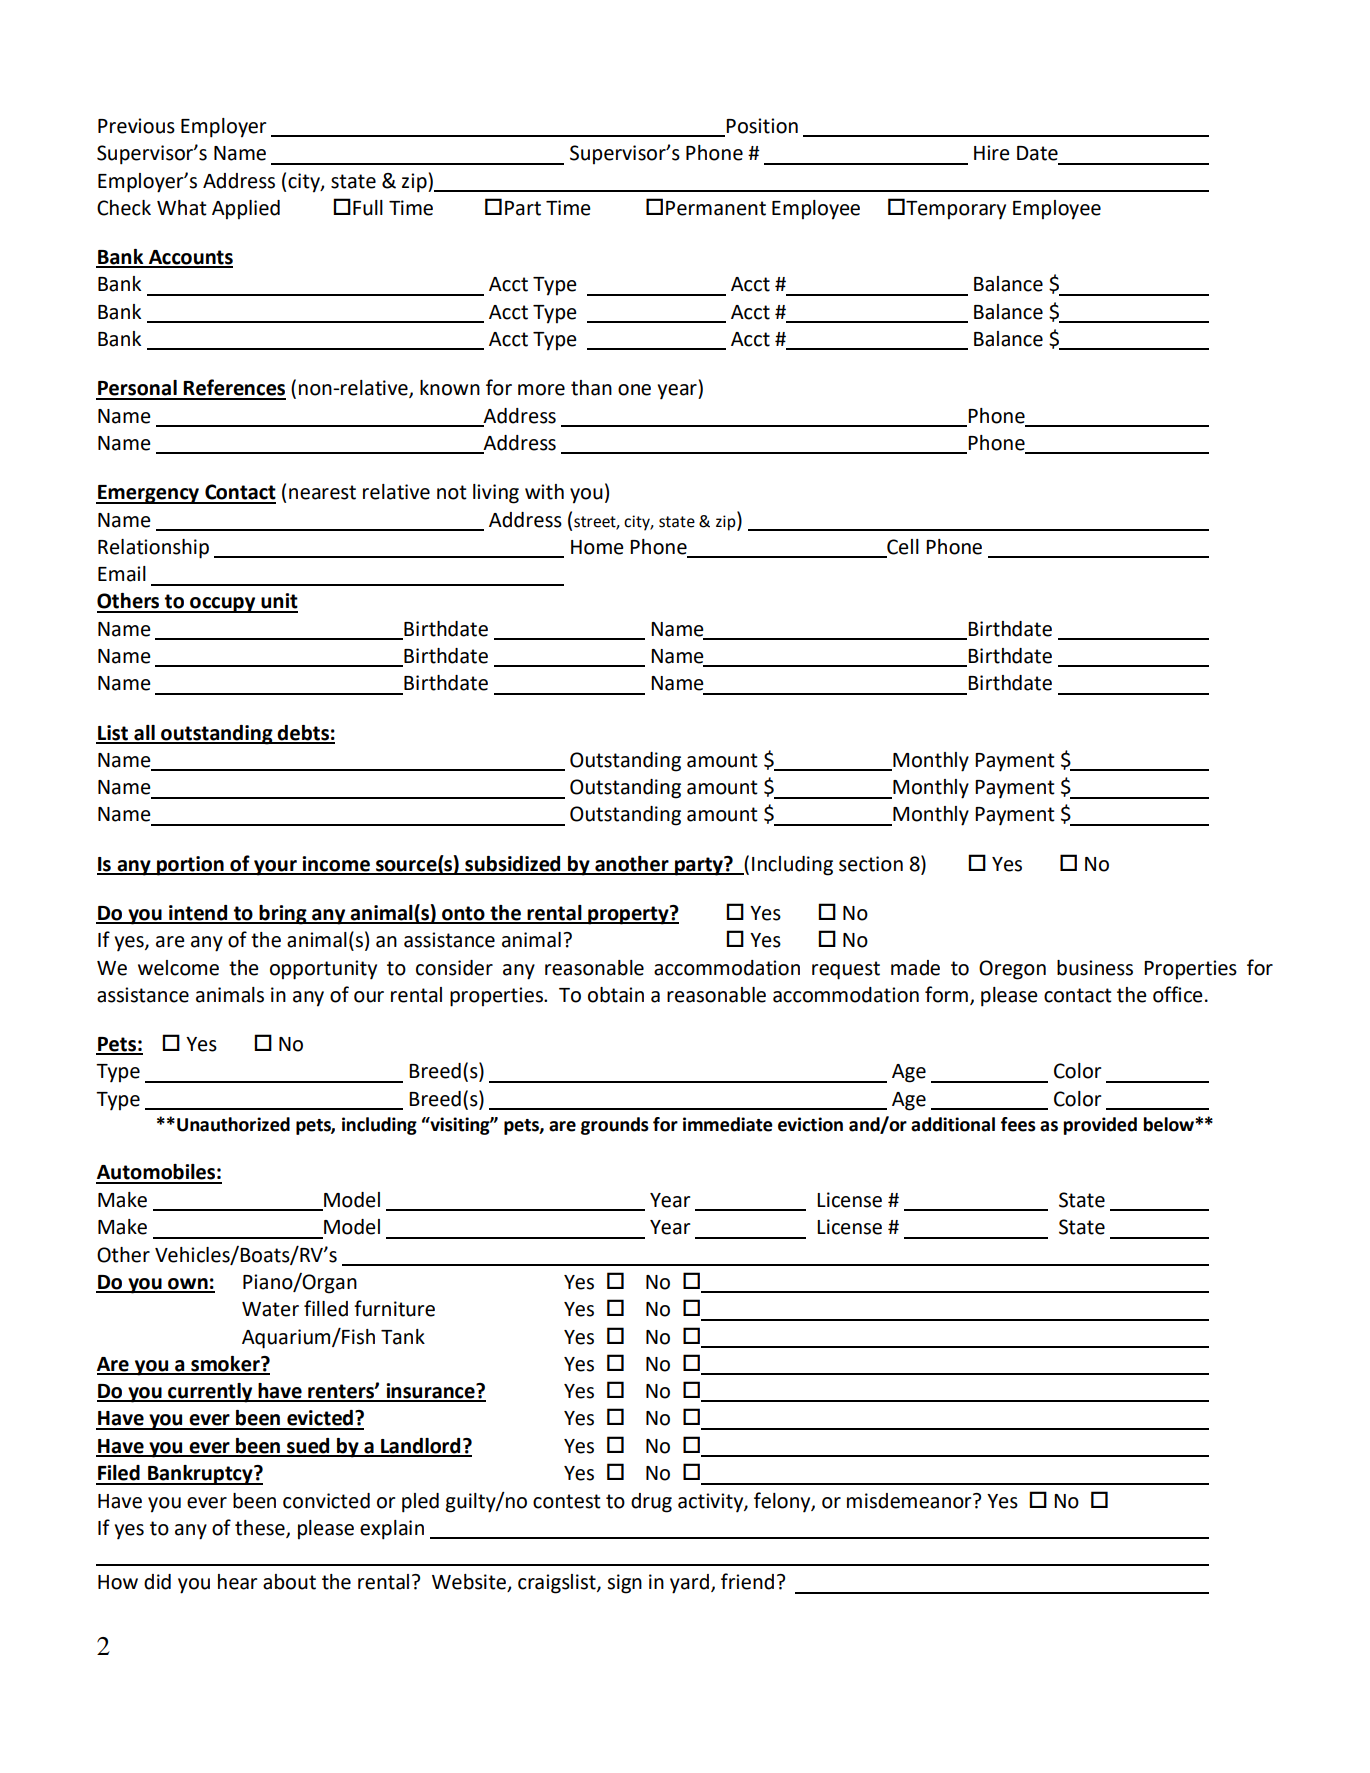 The height and width of the screenshot is (1773, 1370). Describe the element at coordinates (762, 126) in the screenshot. I see `Position` at that location.
